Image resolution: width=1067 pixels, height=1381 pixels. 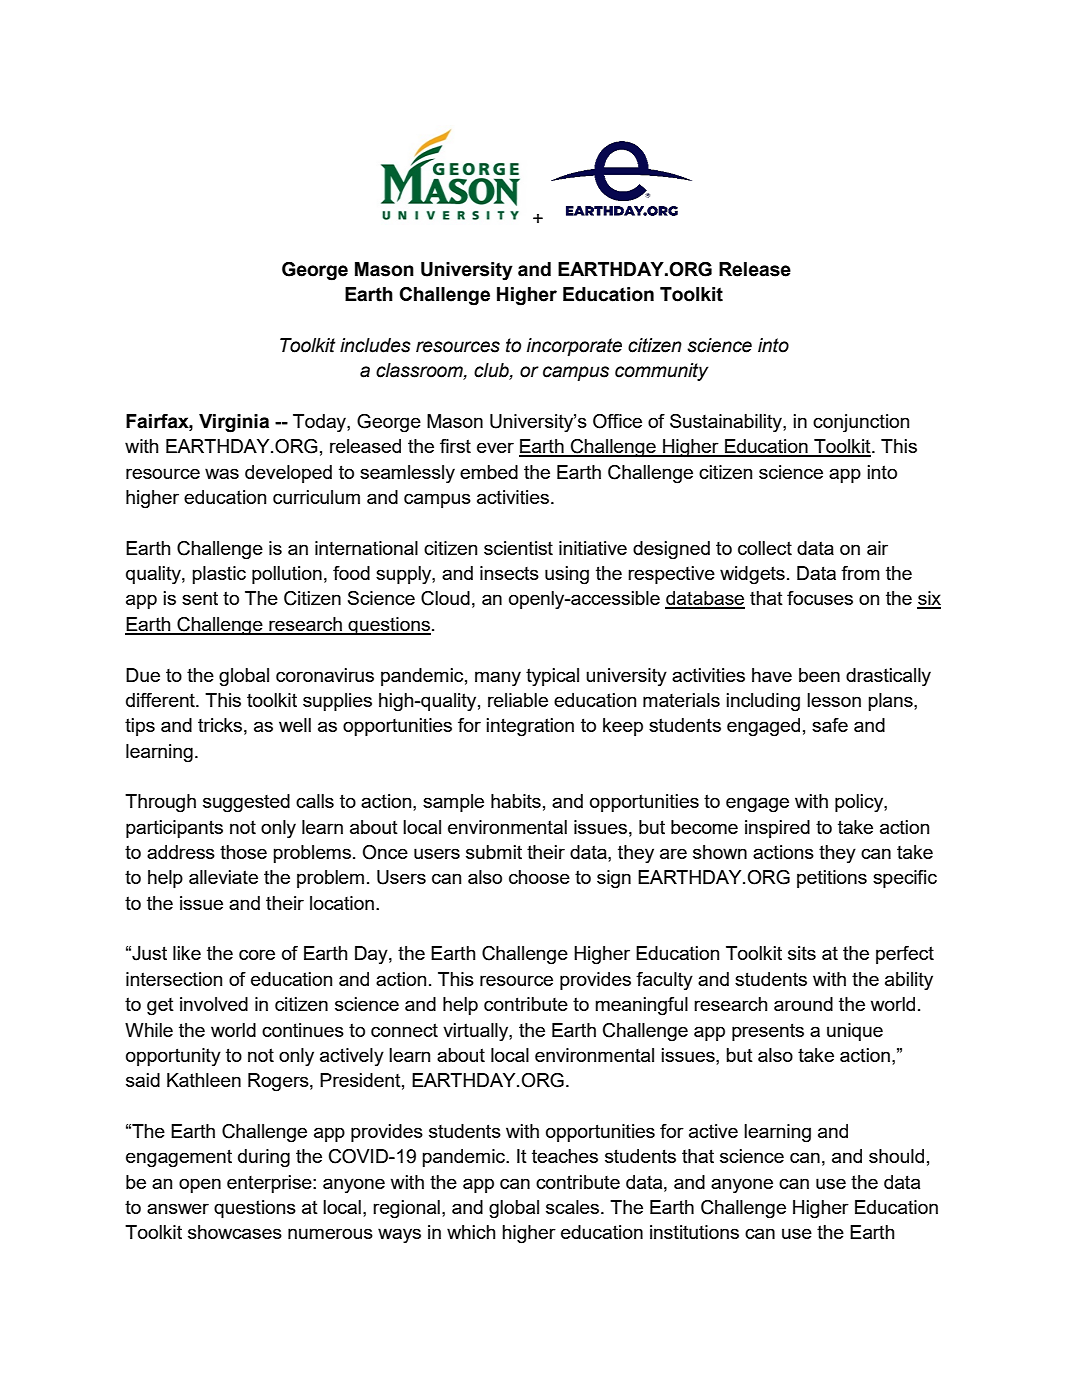 What do you see at coordinates (234, 423) in the screenshot?
I see `Virginia` at bounding box center [234, 423].
